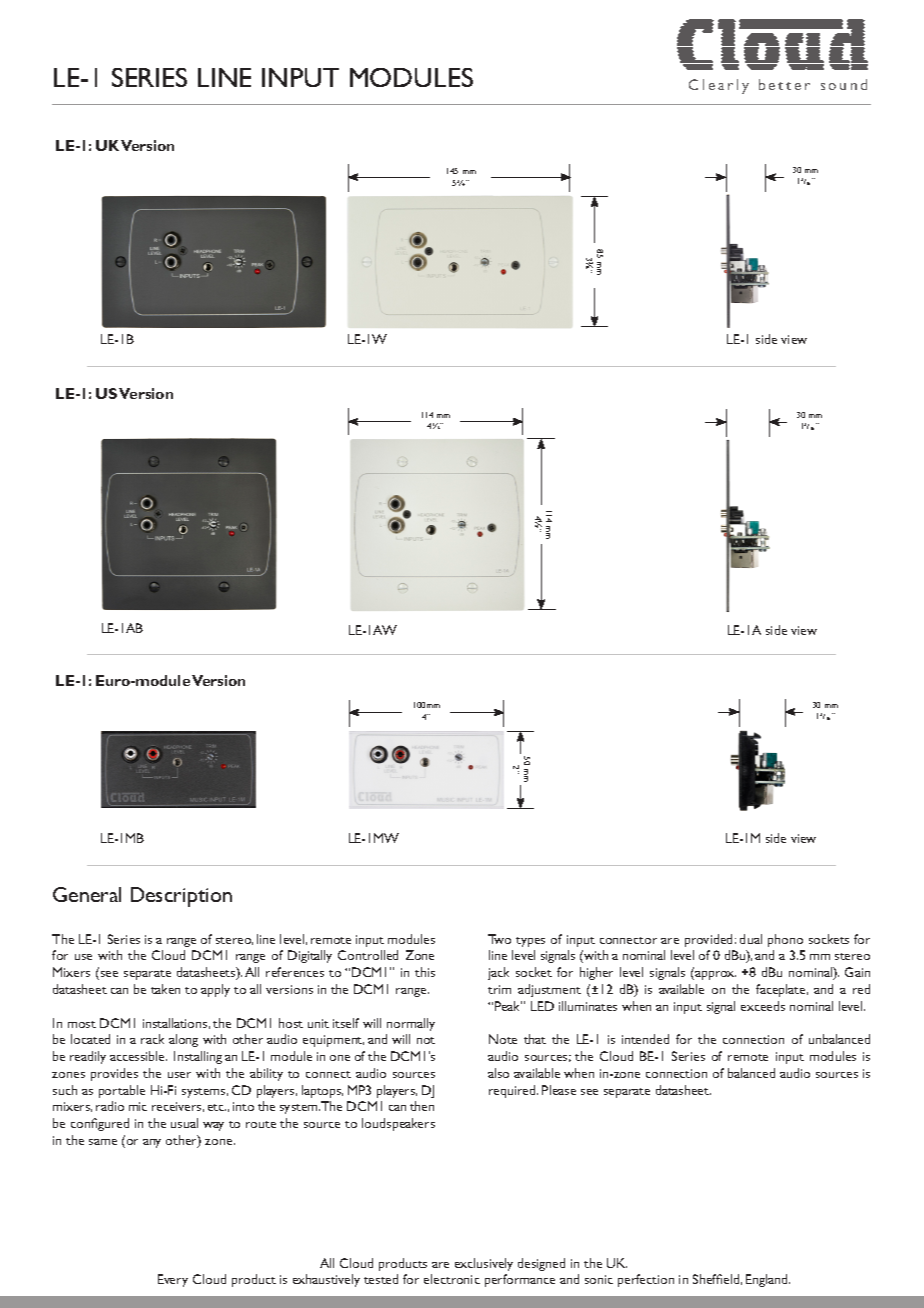  What do you see at coordinates (499, 939) in the screenshot?
I see `Two` at bounding box center [499, 939].
